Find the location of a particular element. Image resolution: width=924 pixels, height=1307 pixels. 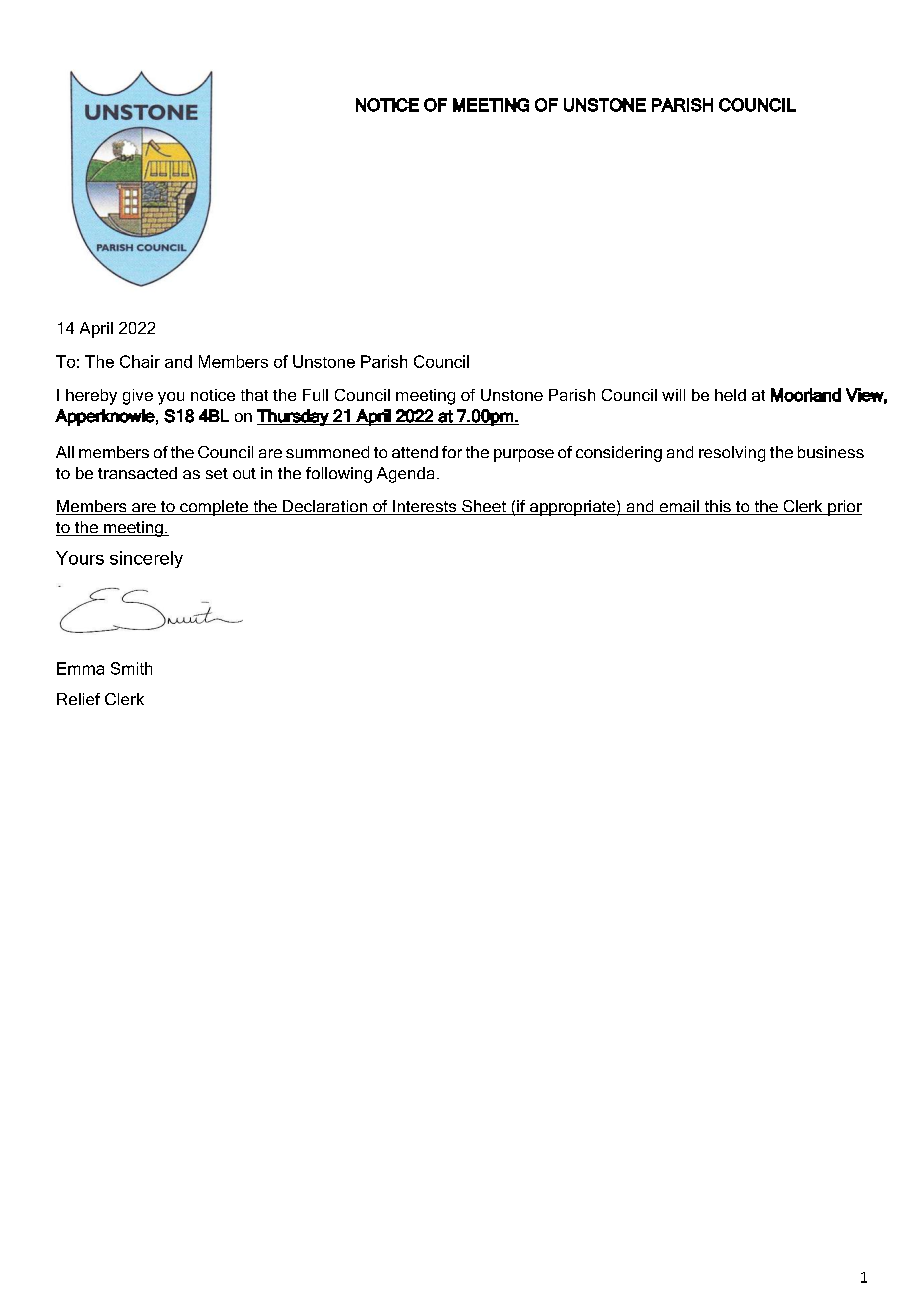

Interests is located at coordinates (425, 507).
